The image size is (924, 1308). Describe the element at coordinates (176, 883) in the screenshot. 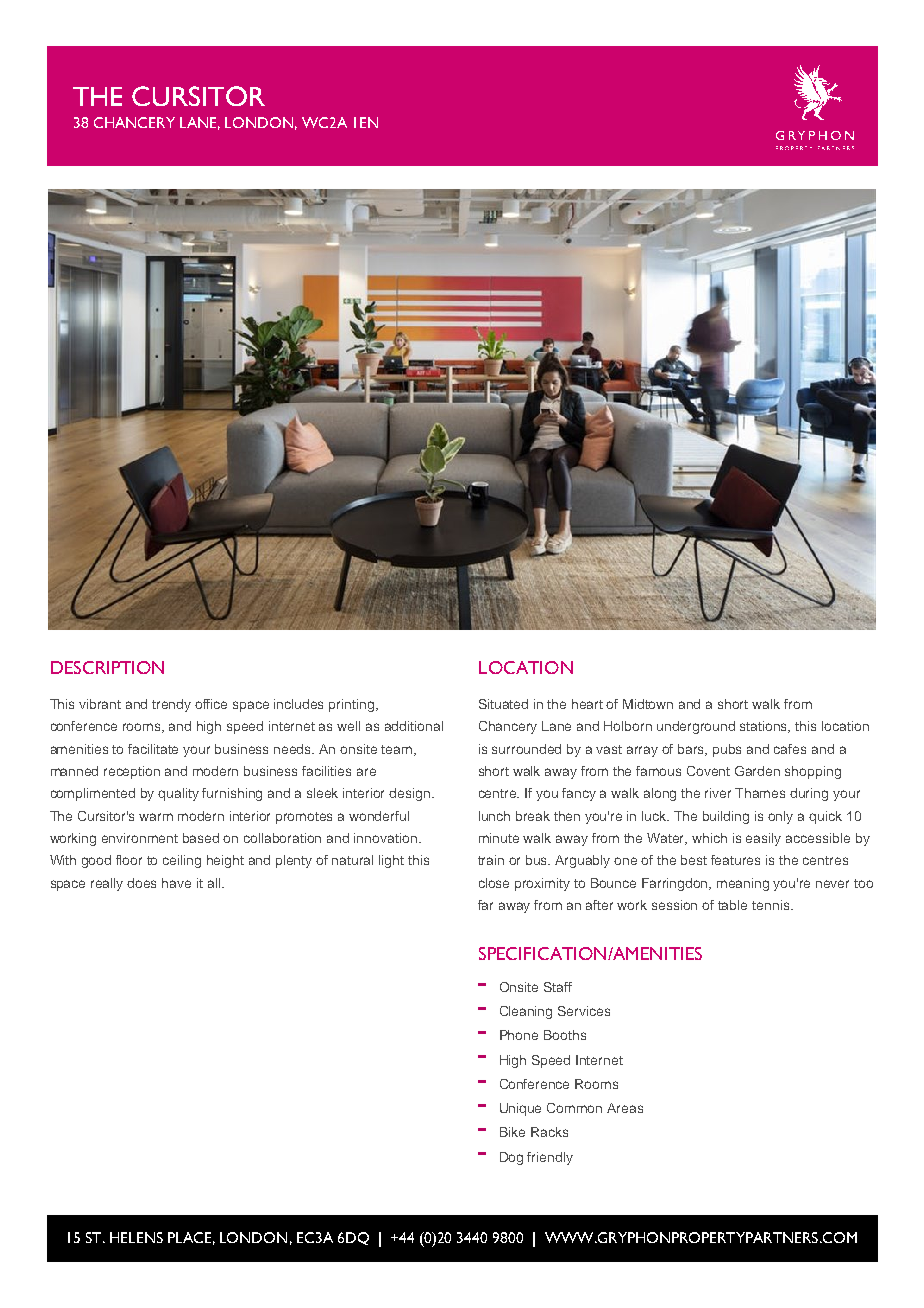

I see `have` at that location.
